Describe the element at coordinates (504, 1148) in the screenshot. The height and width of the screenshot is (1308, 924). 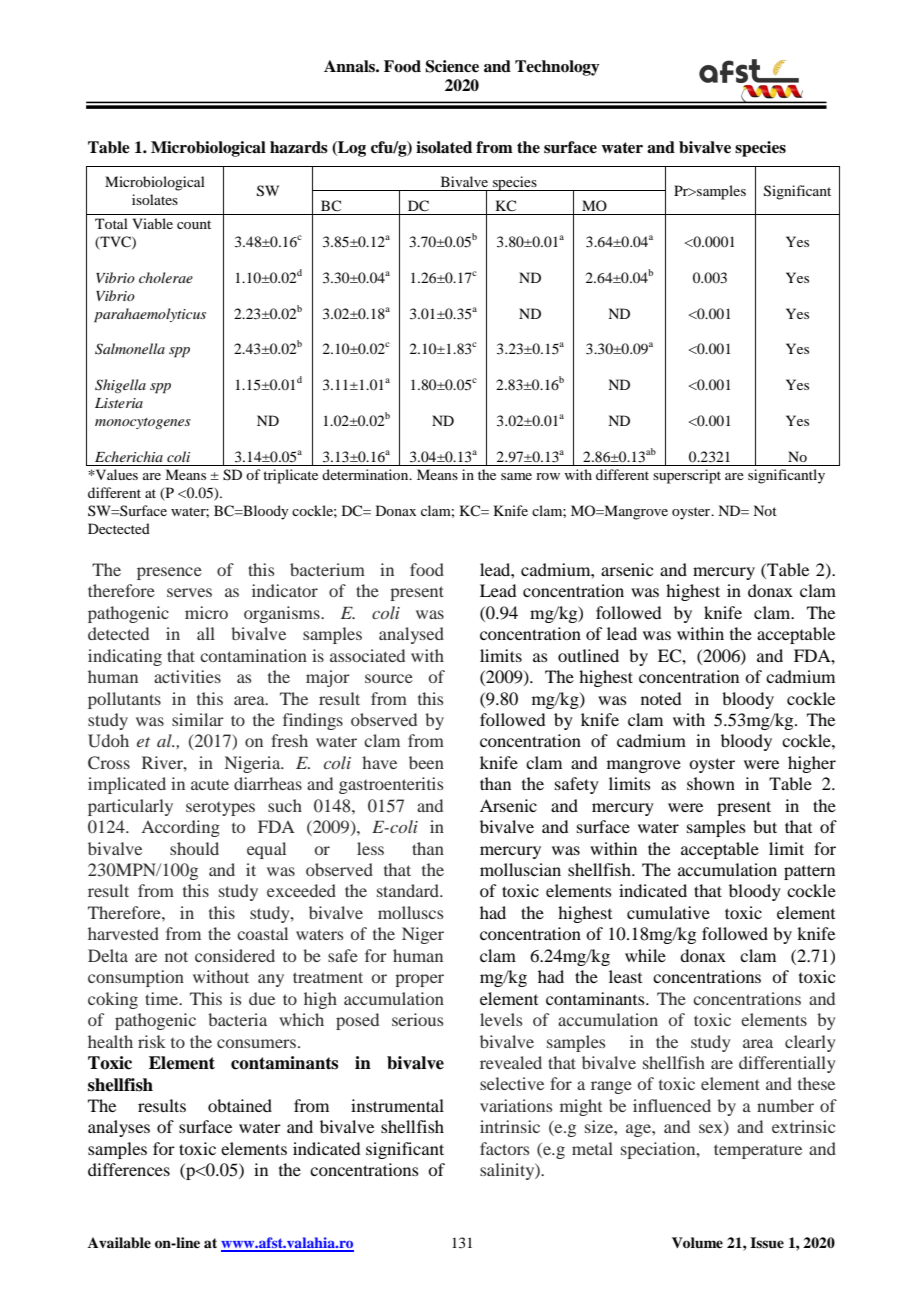
I see `factors` at that location.
